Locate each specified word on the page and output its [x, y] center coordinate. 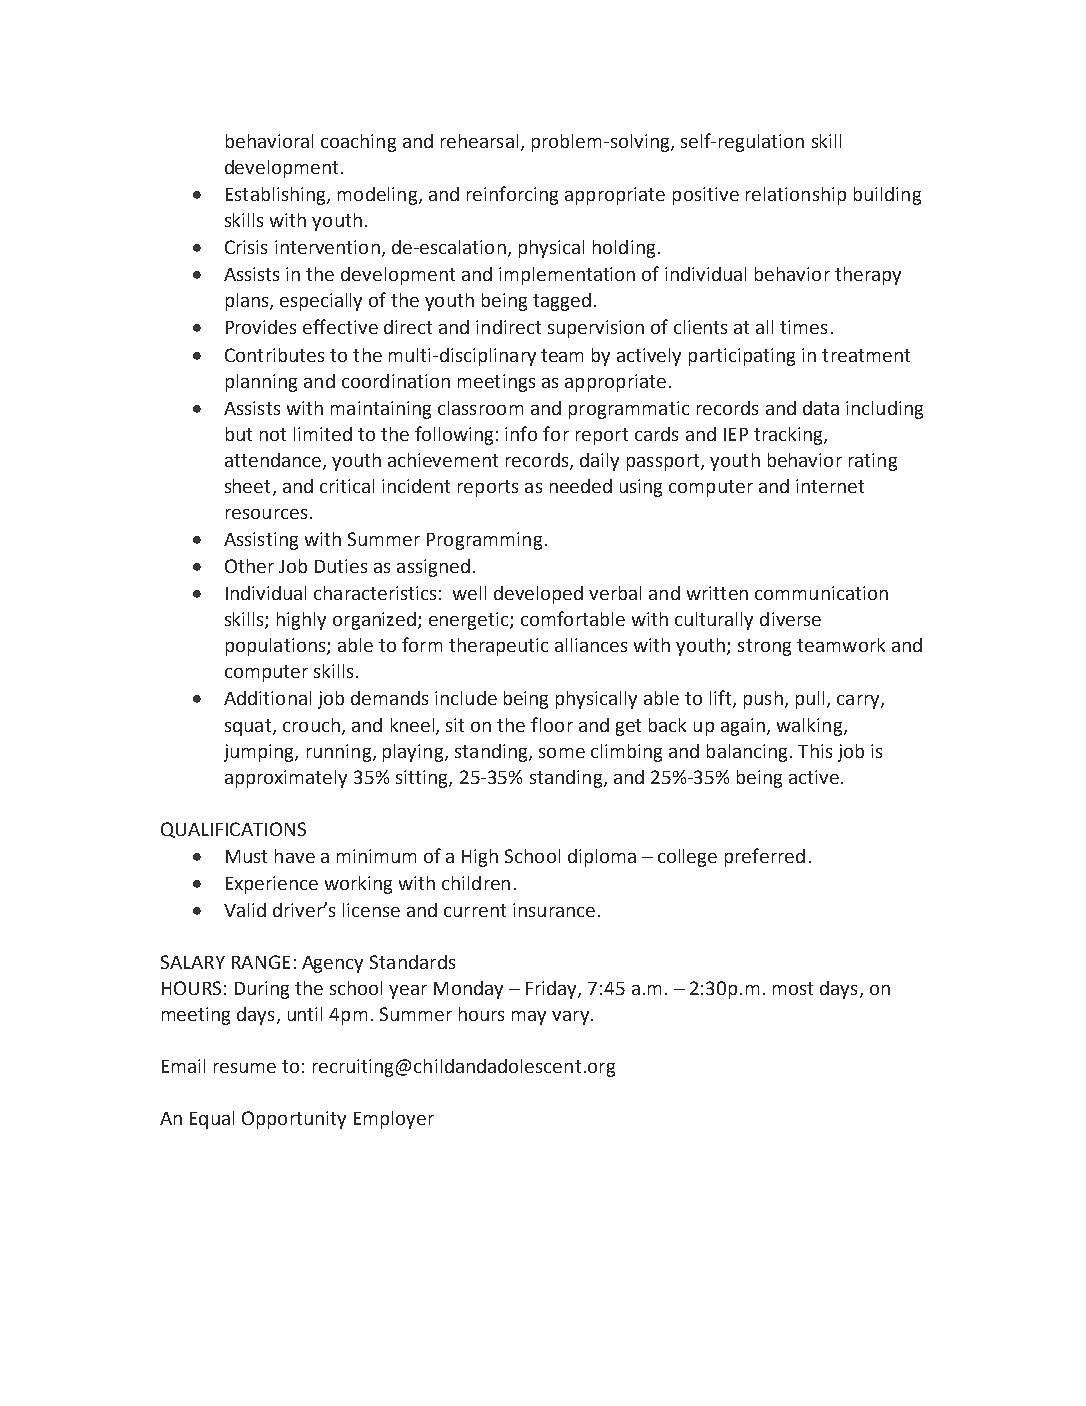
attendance [274, 461]
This [815, 751]
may [529, 1018]
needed [581, 486]
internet [830, 486]
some [562, 753]
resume [245, 1068]
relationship [796, 196]
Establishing [277, 196]
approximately [286, 779]
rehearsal [479, 141]
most [793, 988]
